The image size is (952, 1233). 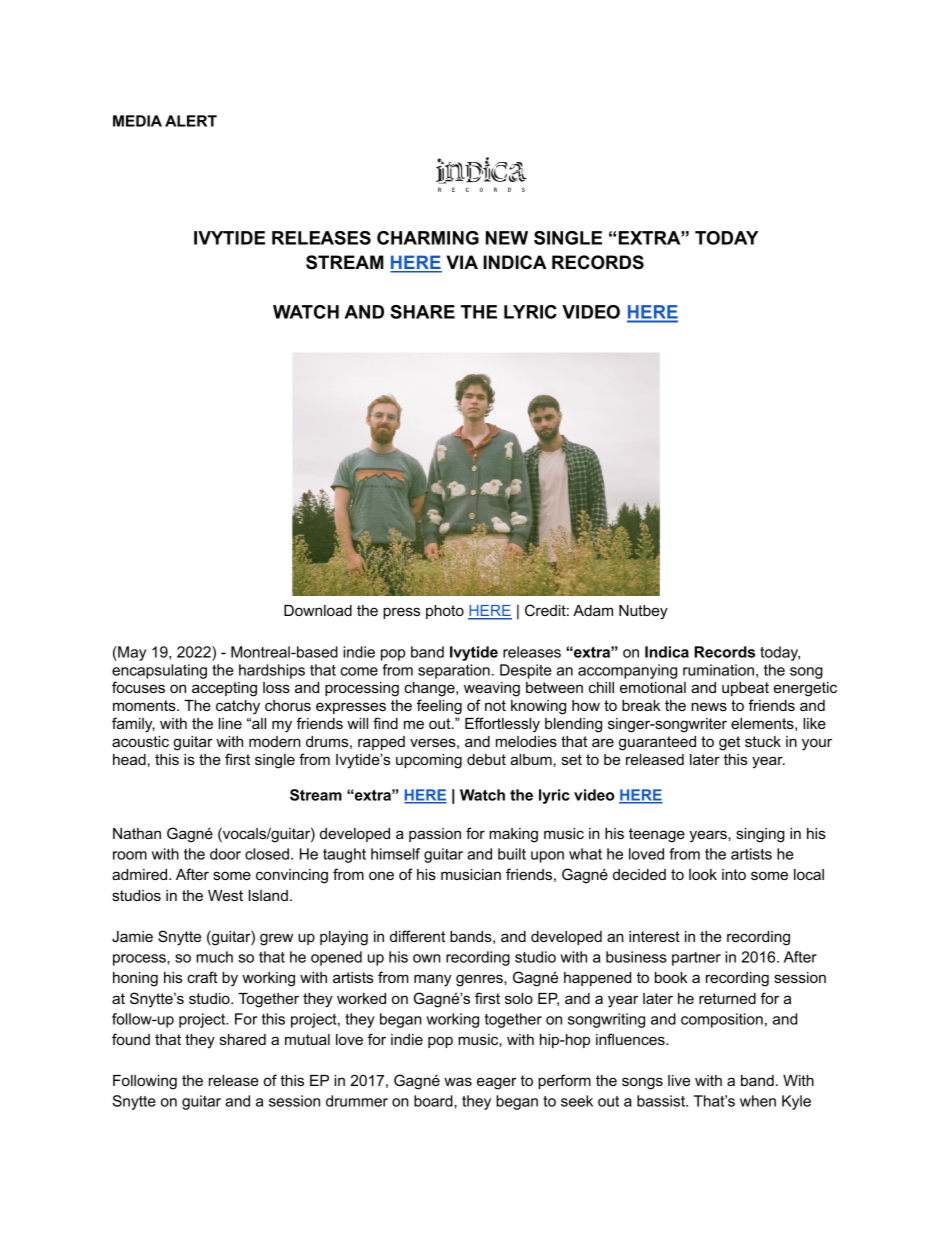 I want to click on photo, so click(x=445, y=612).
